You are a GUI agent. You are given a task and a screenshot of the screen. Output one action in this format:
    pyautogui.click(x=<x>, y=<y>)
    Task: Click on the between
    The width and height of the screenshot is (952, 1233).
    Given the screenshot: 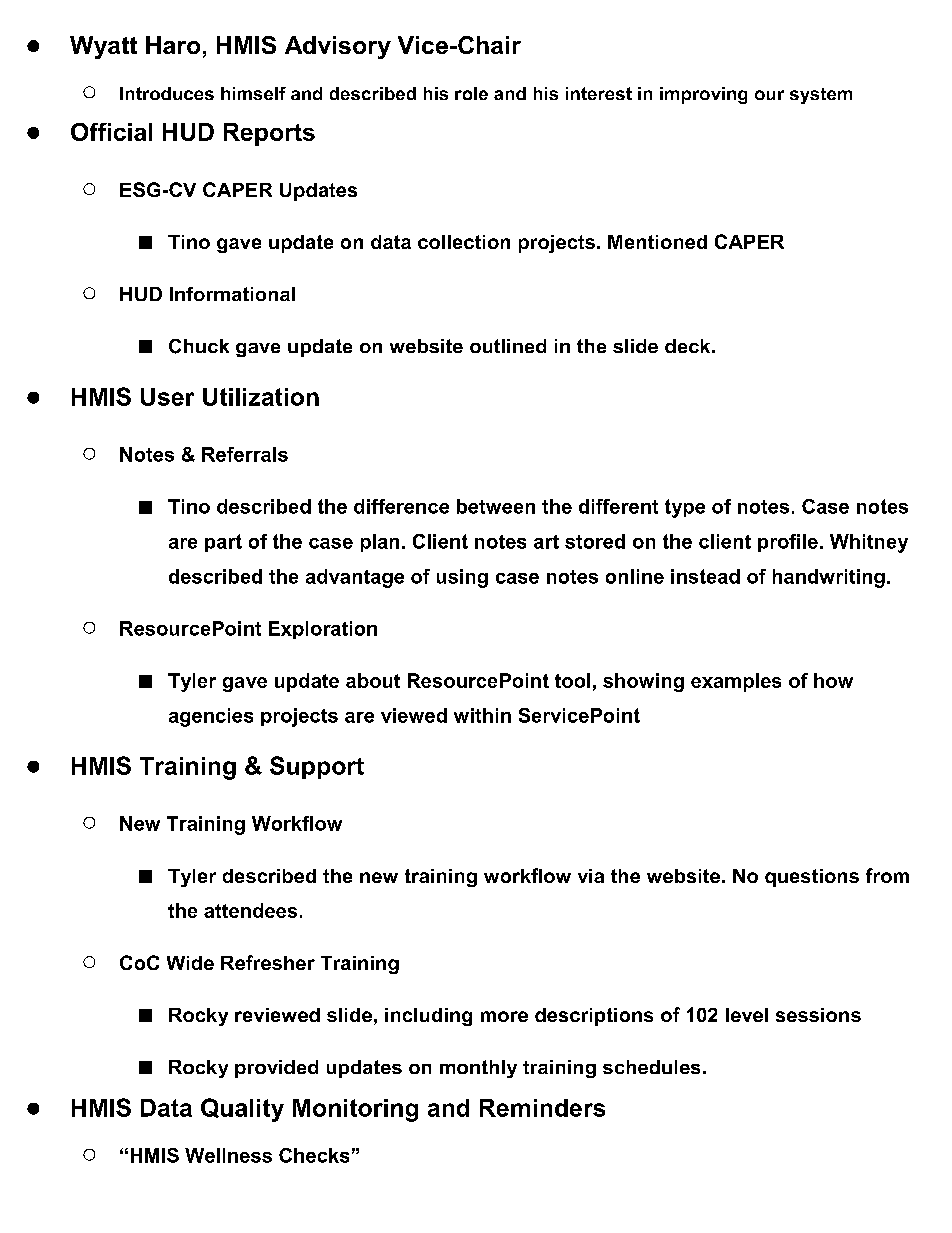 What is the action you would take?
    pyautogui.click(x=496, y=506)
